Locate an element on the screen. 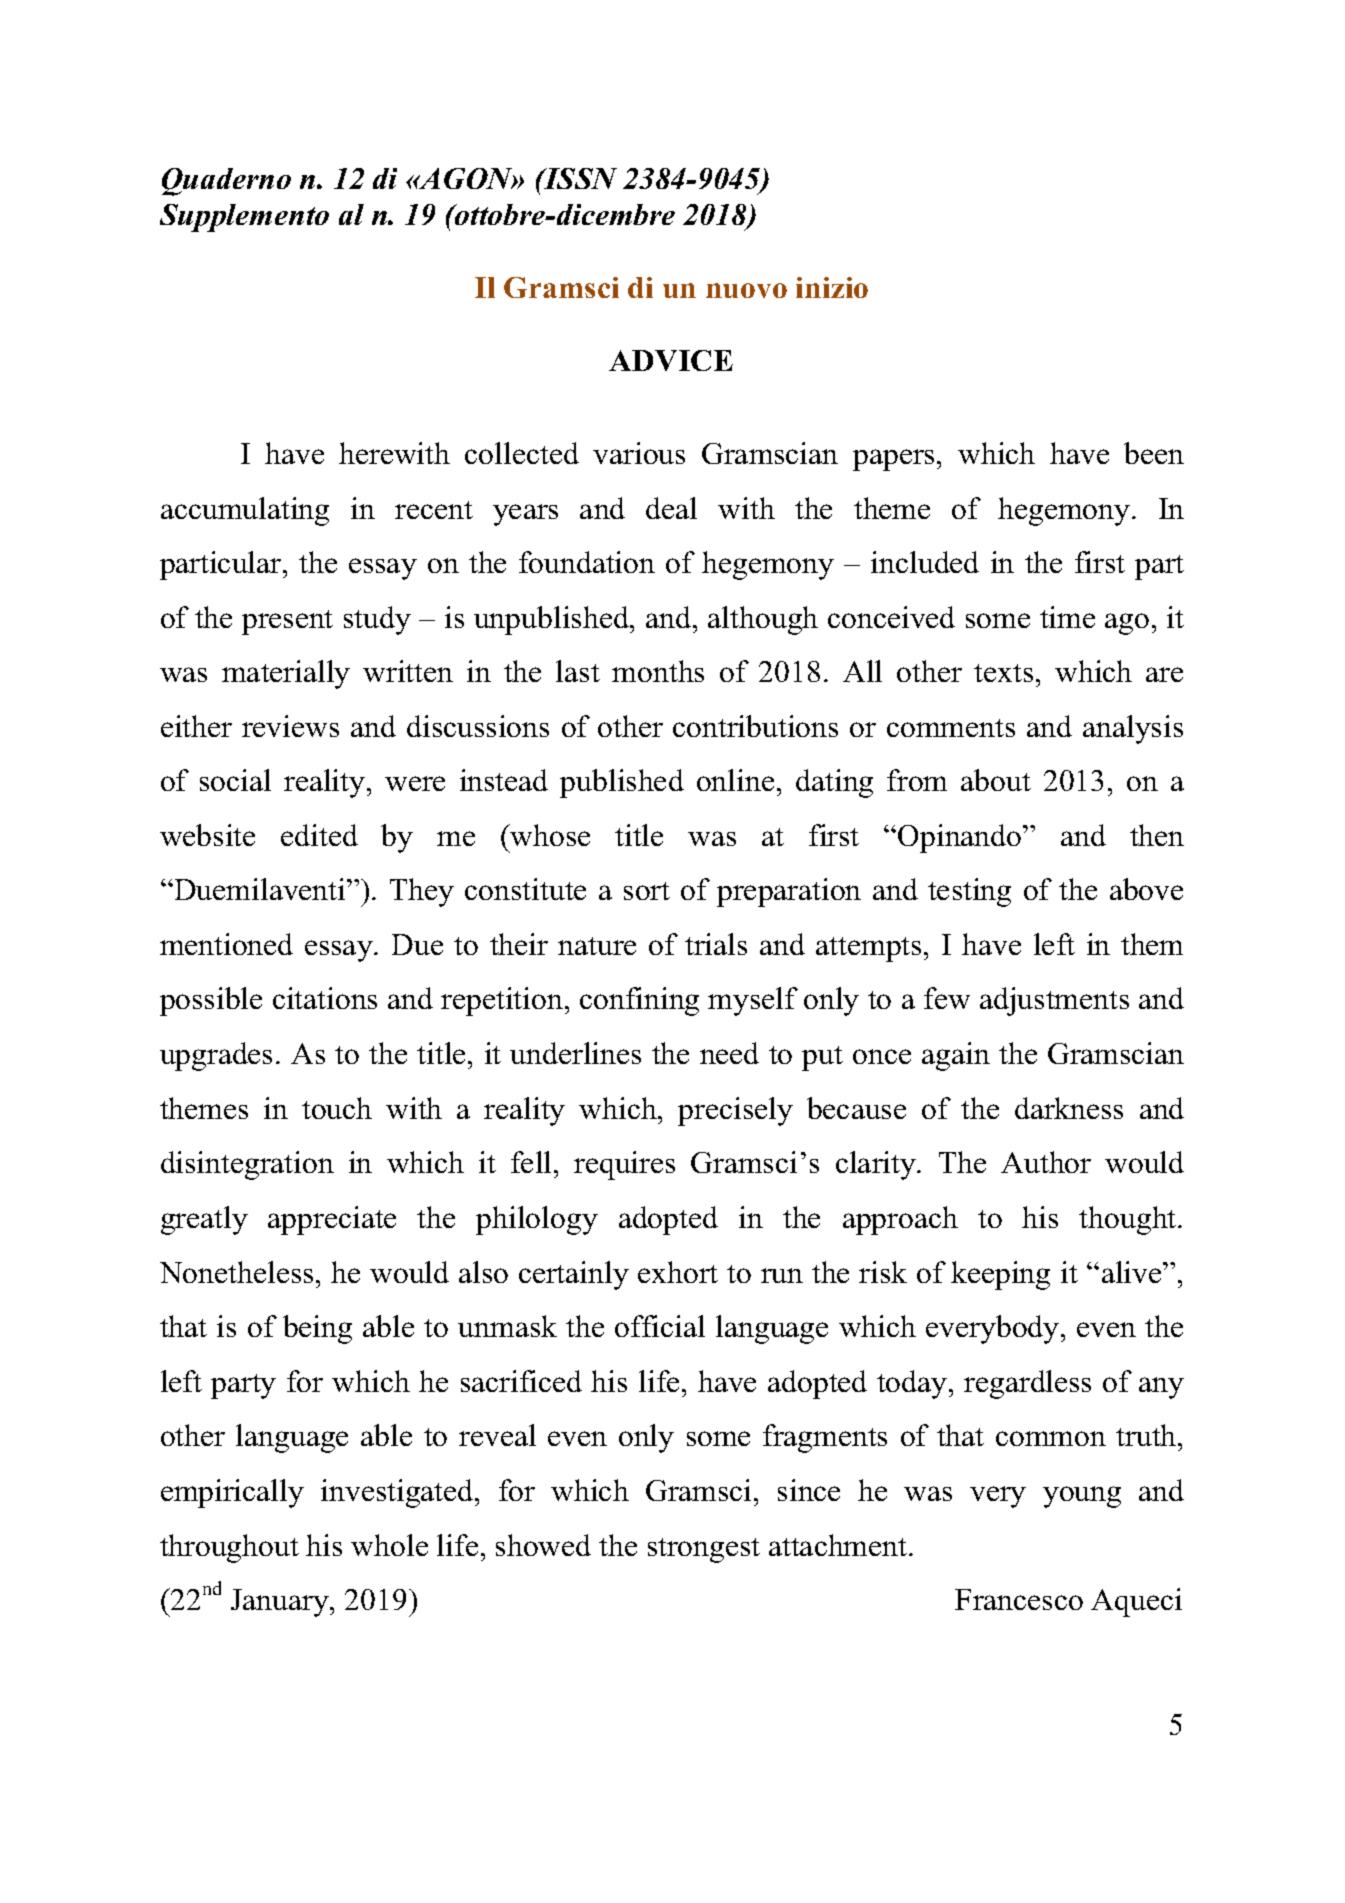 The width and height of the screenshot is (1345, 1903). ISSN is located at coordinates (579, 178).
